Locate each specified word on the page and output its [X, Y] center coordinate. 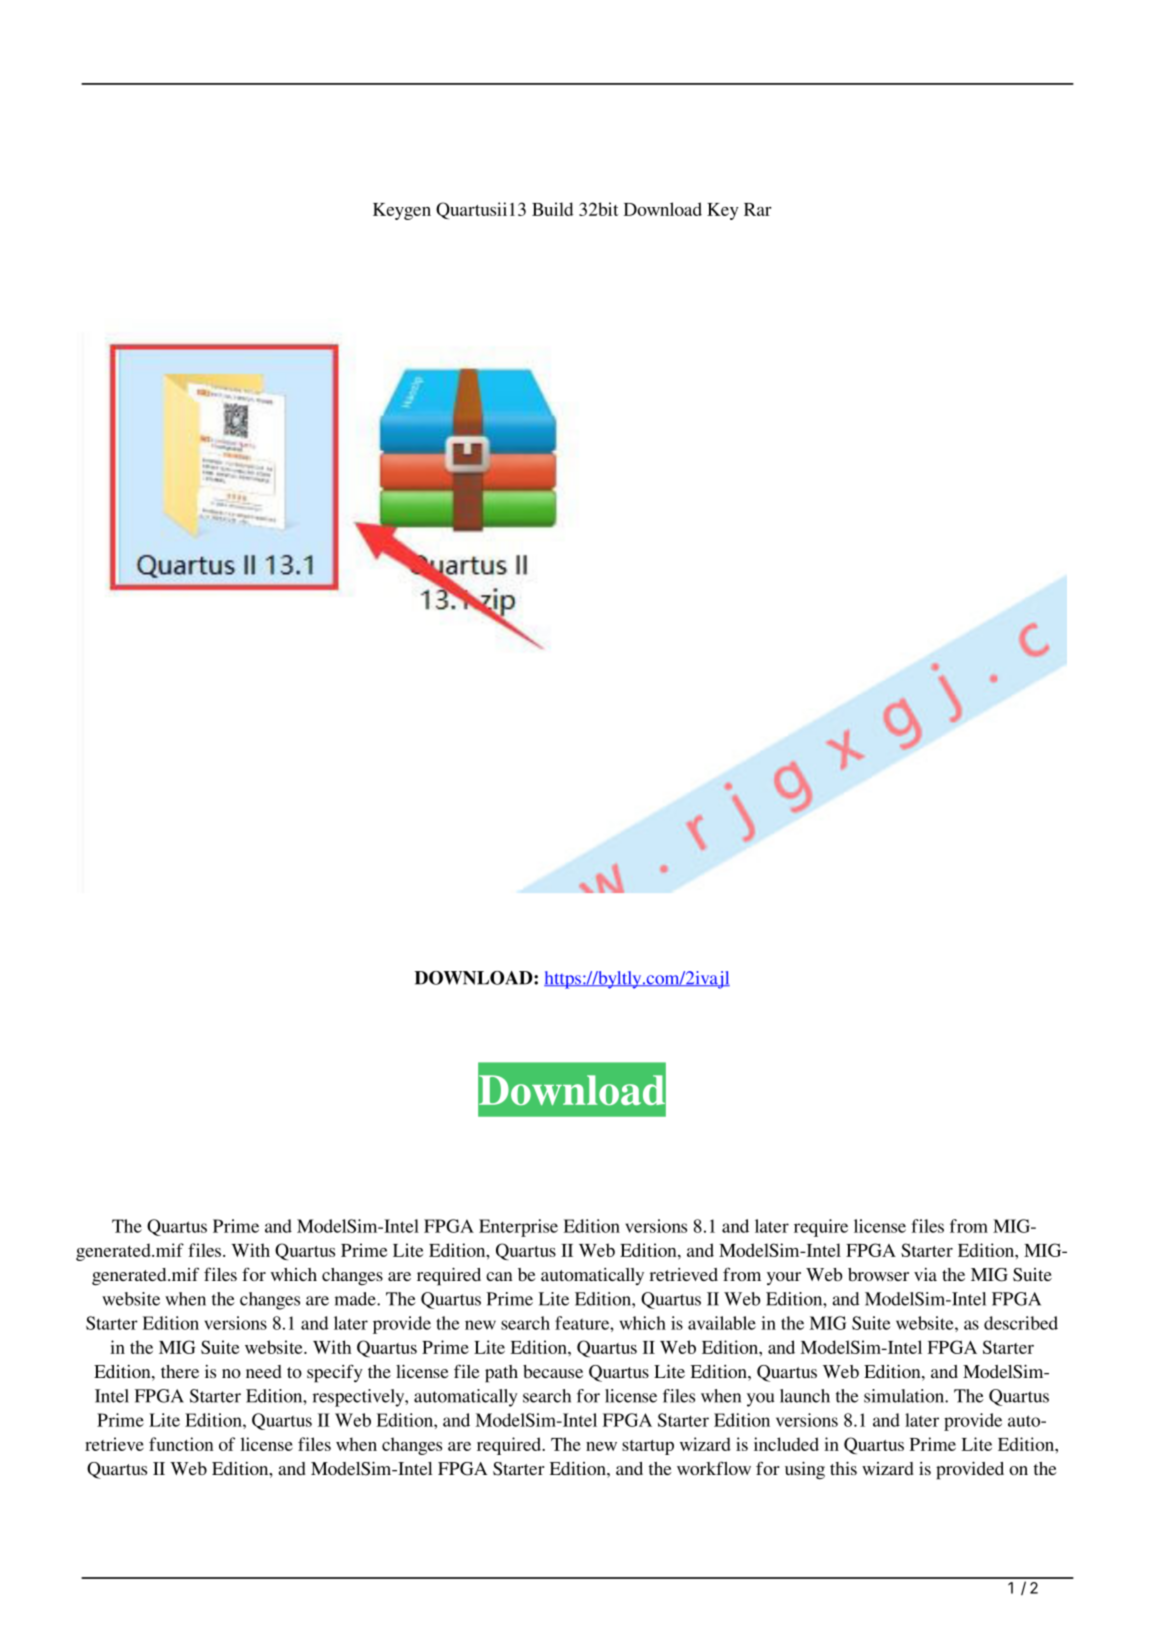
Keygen [402, 211]
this [843, 1468]
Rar [758, 209]
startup [648, 1447]
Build [552, 209]
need [264, 1371]
